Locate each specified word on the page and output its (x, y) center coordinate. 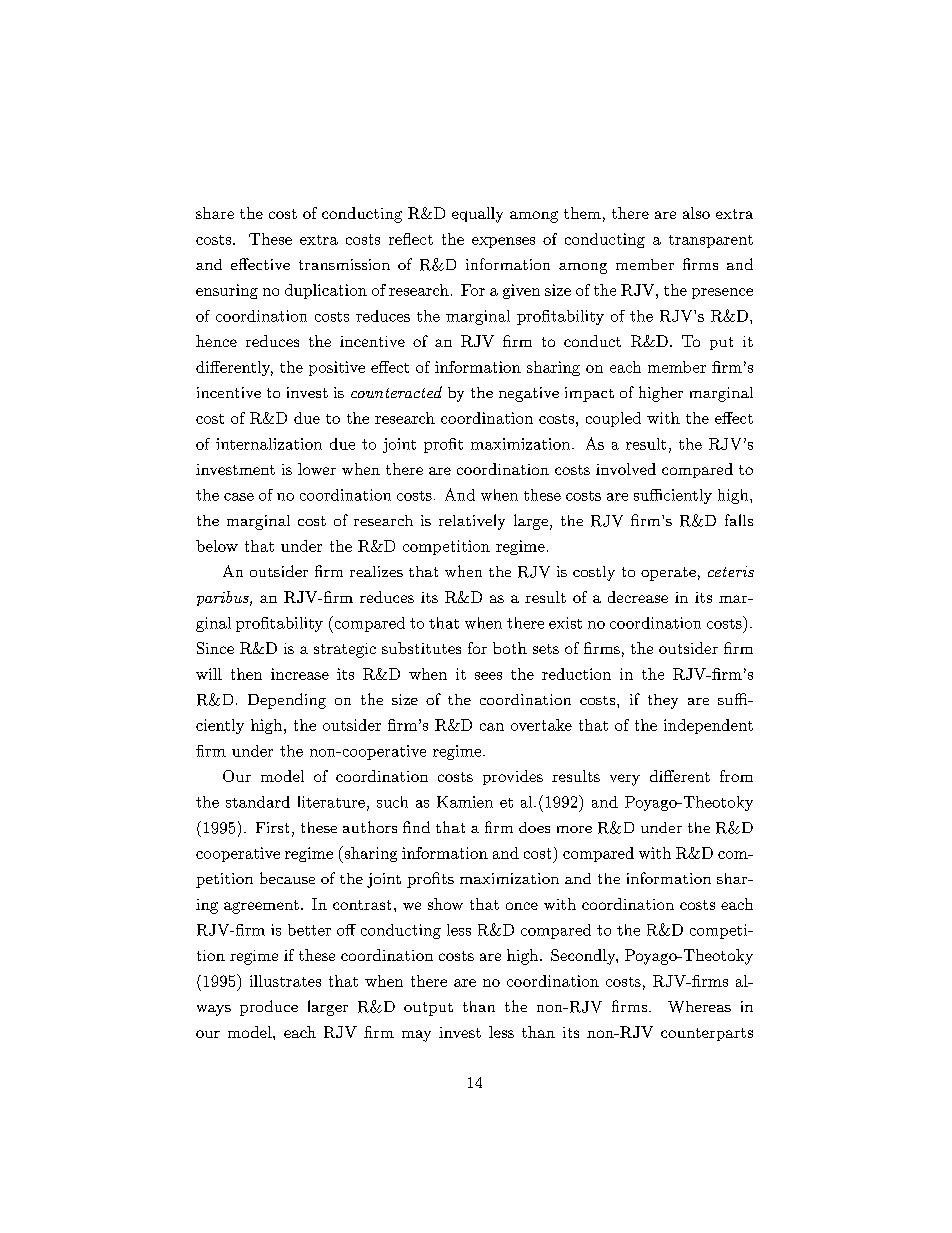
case (239, 497)
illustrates (285, 981)
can (492, 727)
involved (626, 469)
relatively (472, 522)
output (428, 1009)
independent (708, 726)
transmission (344, 264)
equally (477, 215)
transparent (711, 241)
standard (258, 802)
